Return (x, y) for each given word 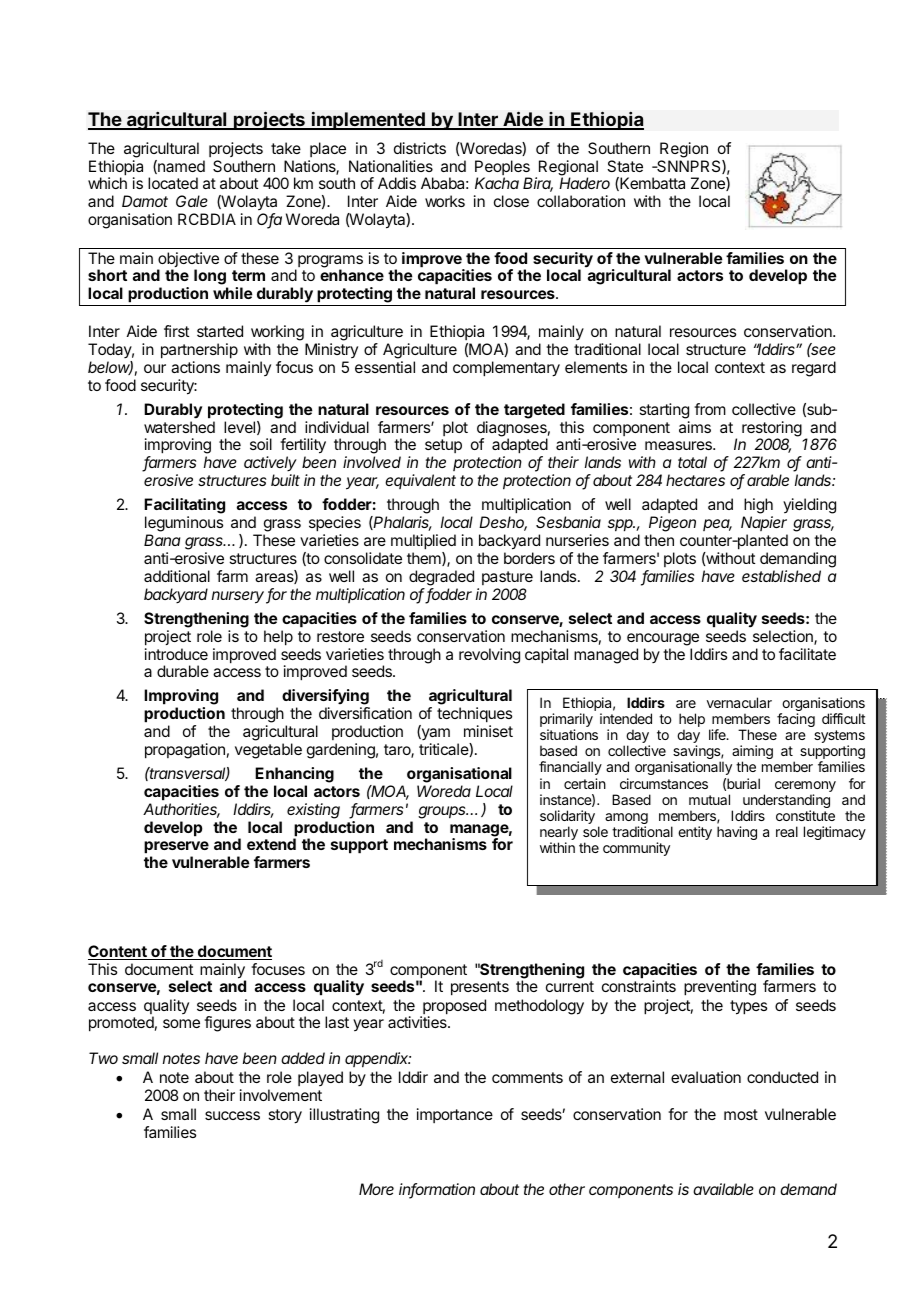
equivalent (420, 481)
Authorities (181, 810)
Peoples (502, 169)
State (625, 166)
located (173, 183)
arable (768, 480)
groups (443, 812)
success (232, 1115)
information (437, 1190)
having (737, 833)
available (723, 1189)
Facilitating (184, 506)
